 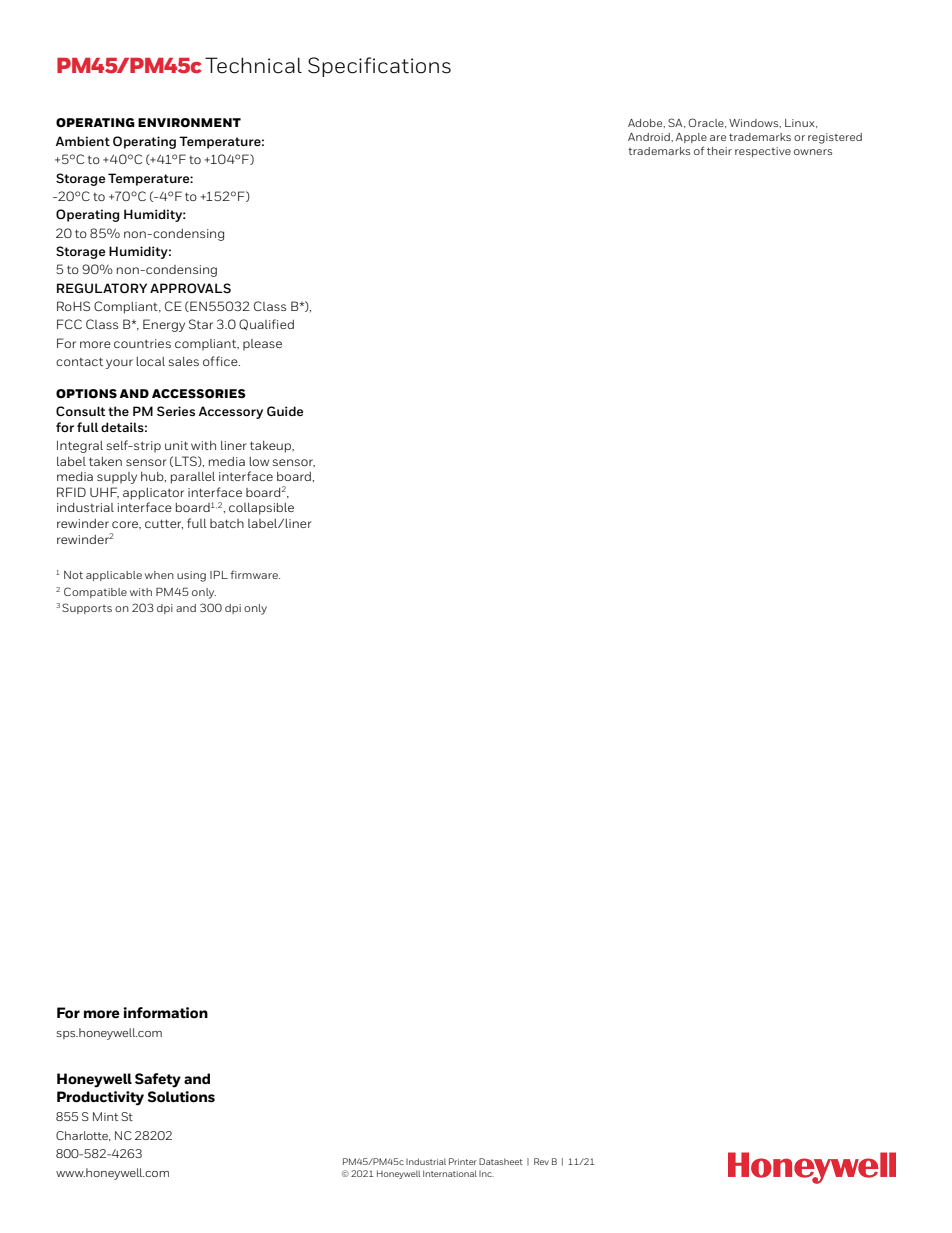 I want to click on Qualified, so click(x=266, y=324).
